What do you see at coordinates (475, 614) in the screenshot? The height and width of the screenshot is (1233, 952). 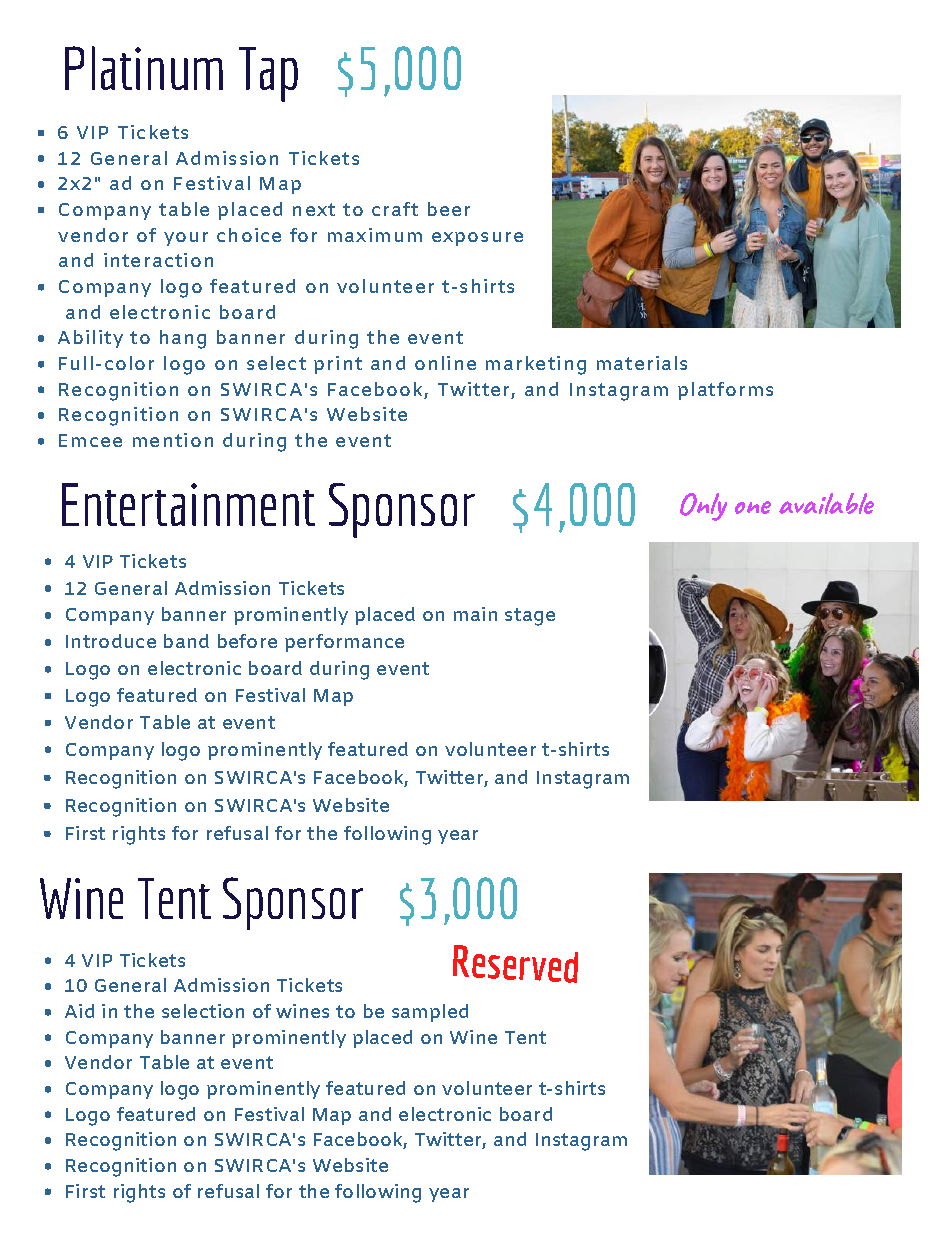 I see `main` at bounding box center [475, 614].
